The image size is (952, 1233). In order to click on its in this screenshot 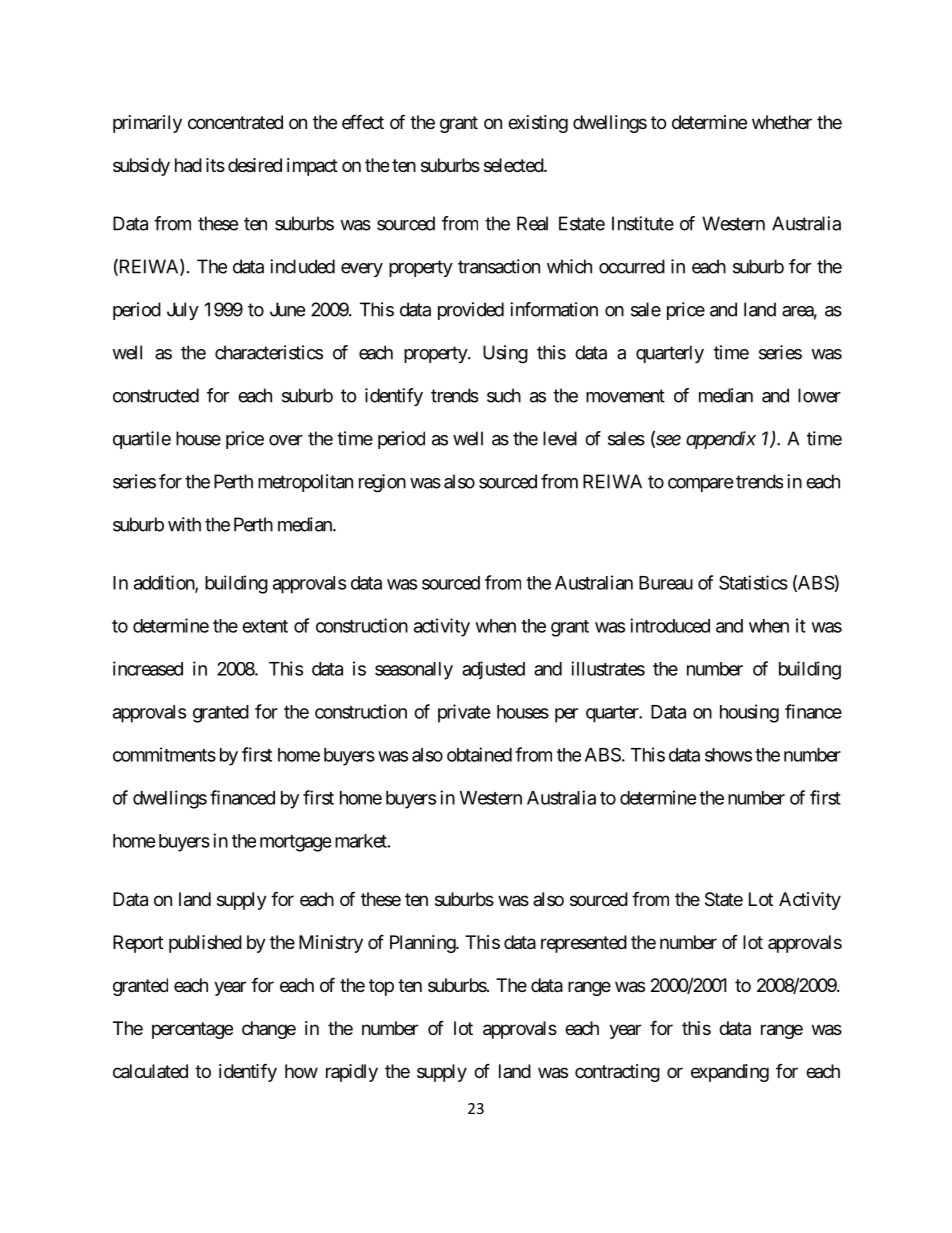, I will do `click(215, 165)`.
